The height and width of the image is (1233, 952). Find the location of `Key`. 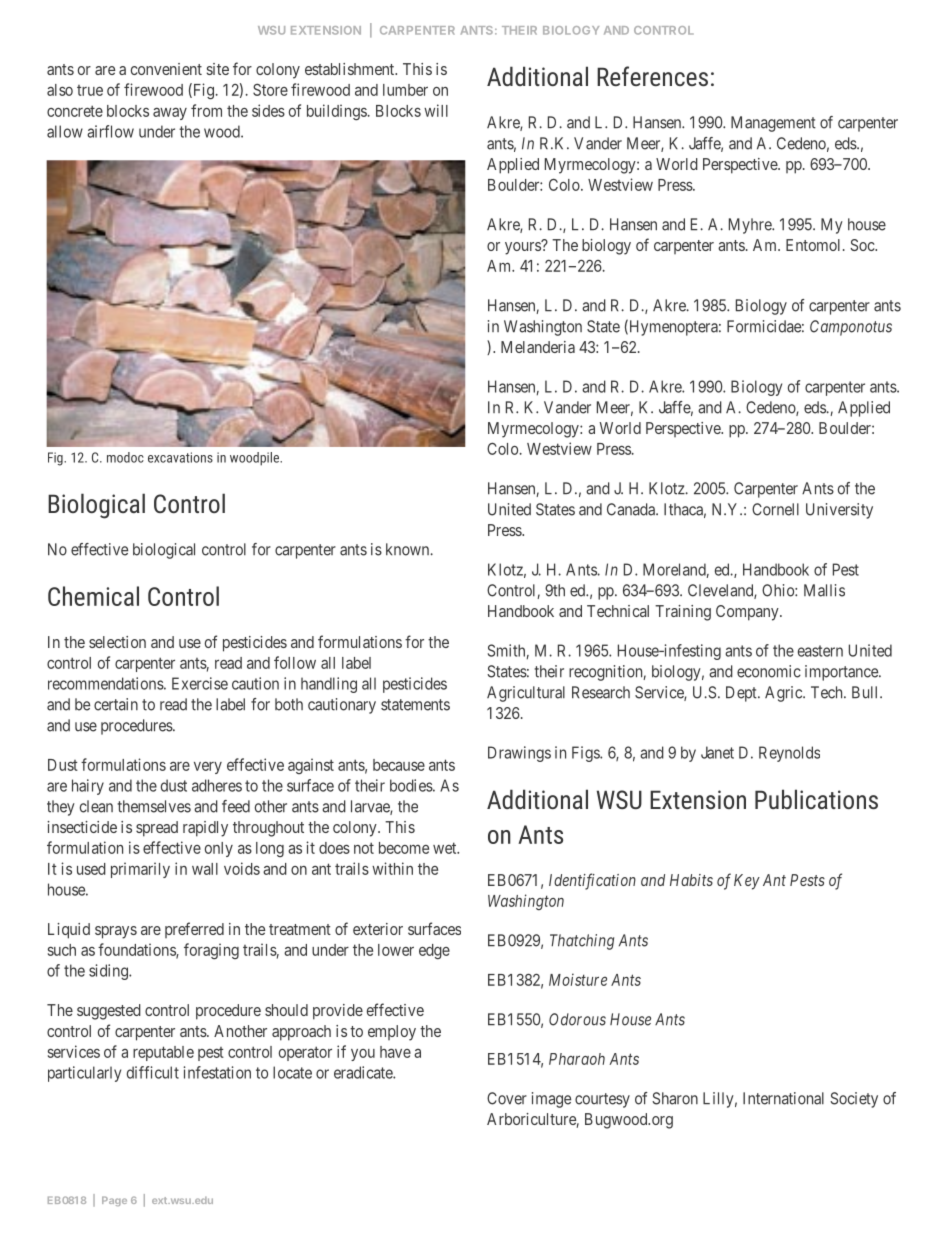

Key is located at coordinates (747, 882).
